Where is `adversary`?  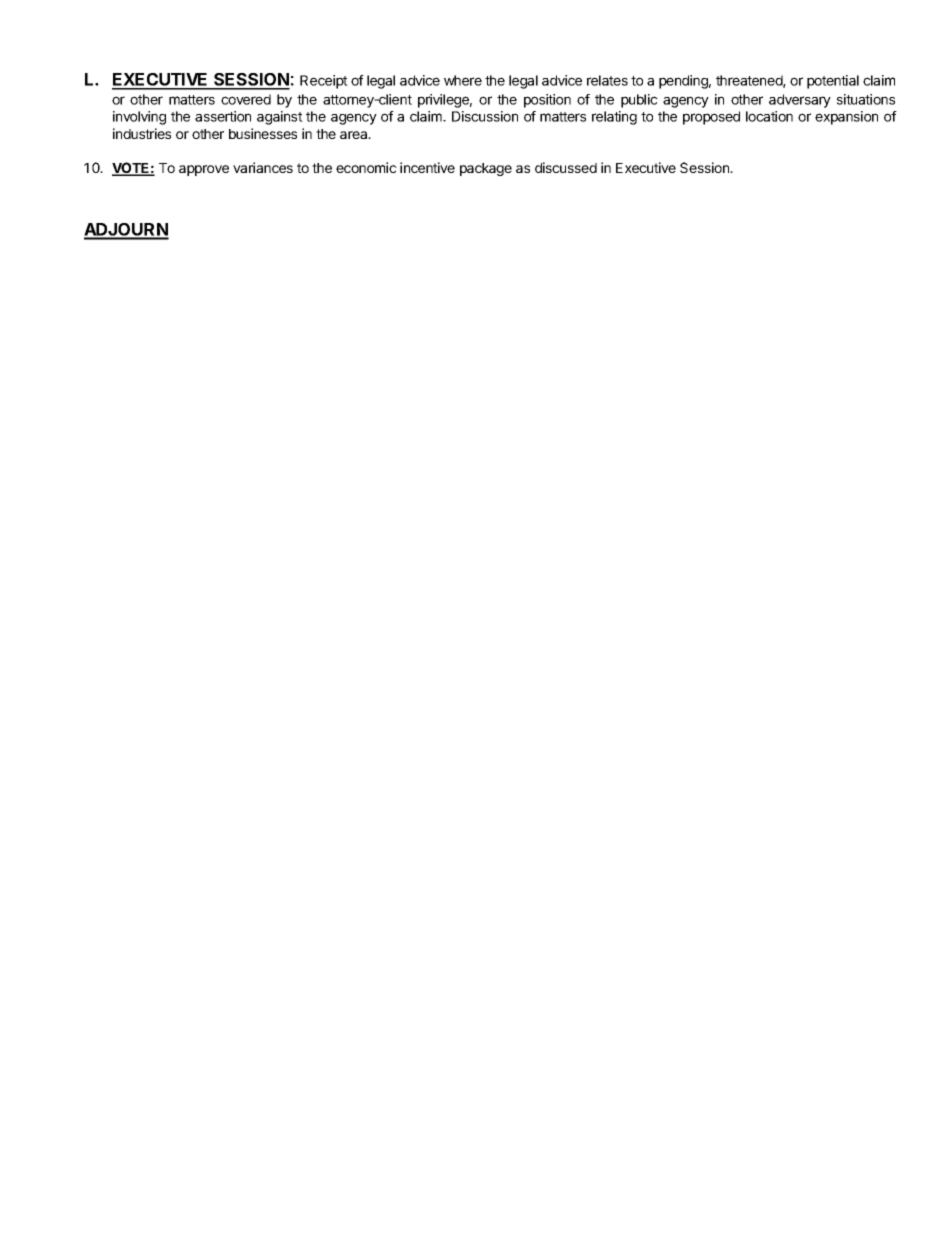
adversary is located at coordinates (800, 101).
